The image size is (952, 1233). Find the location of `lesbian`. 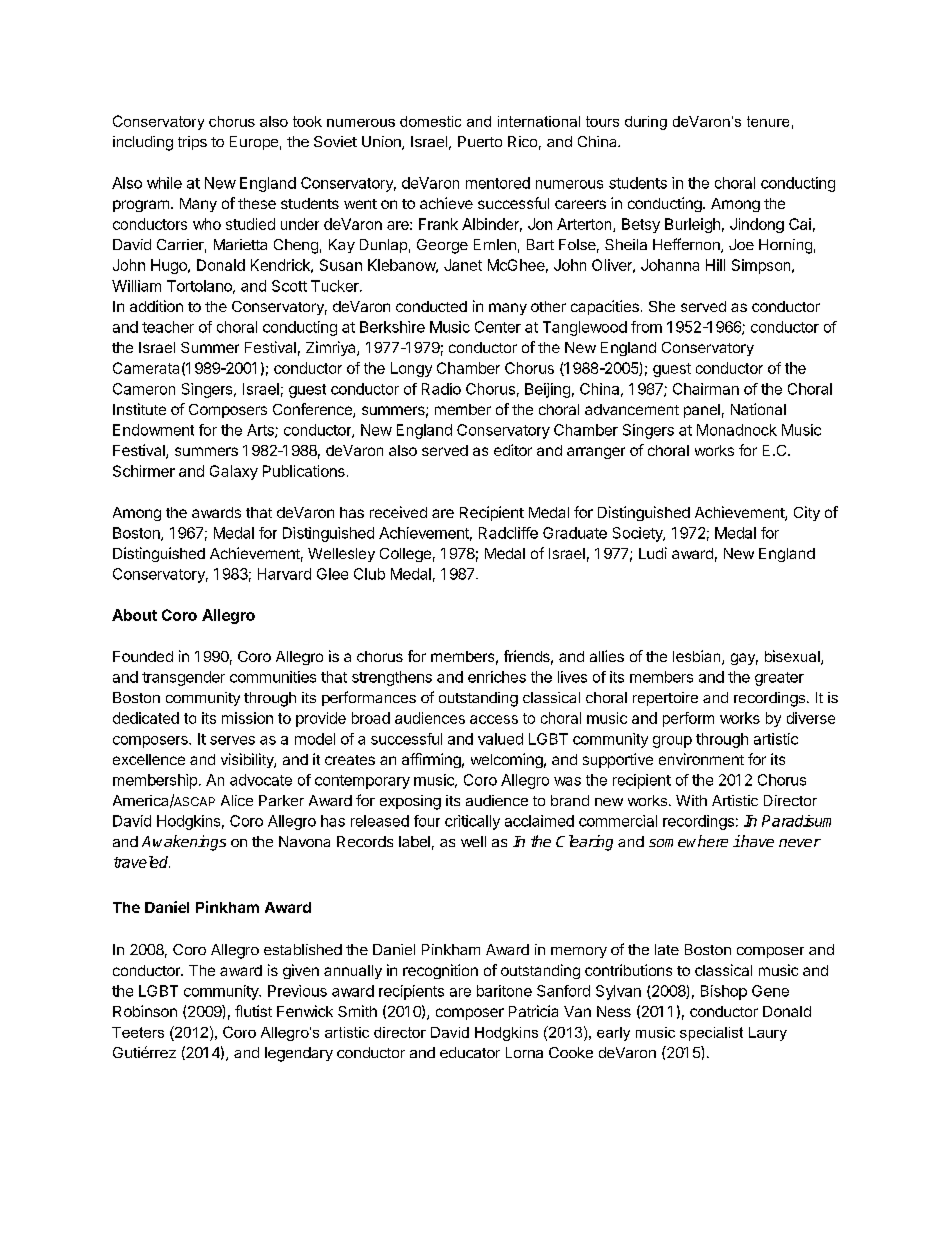

lesbian is located at coordinates (698, 657).
